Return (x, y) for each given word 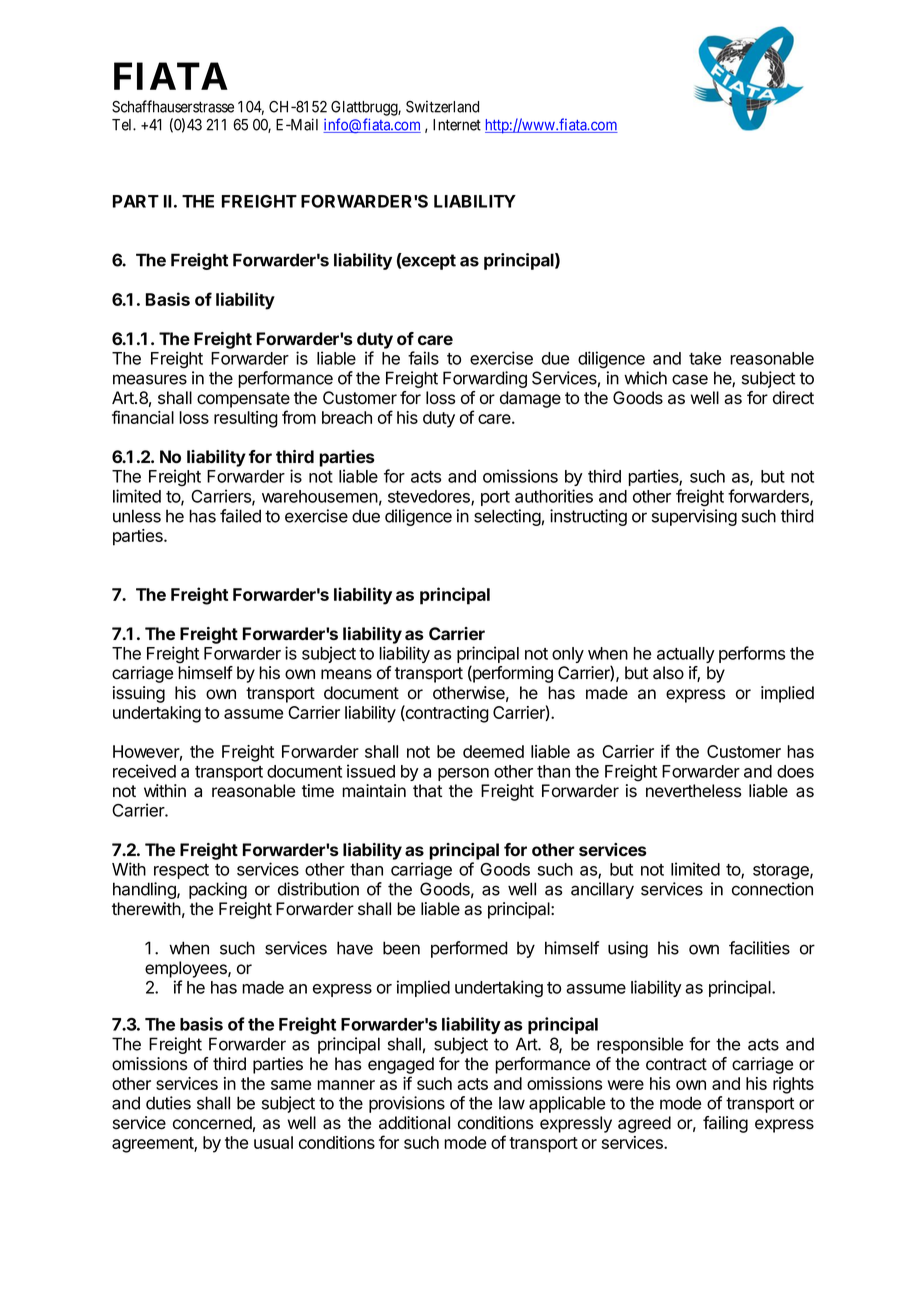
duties (168, 1103)
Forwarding (485, 379)
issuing (139, 694)
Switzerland (442, 106)
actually (686, 655)
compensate (243, 400)
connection (772, 889)
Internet (457, 125)
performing (512, 674)
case (690, 379)
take (705, 358)
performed (469, 949)
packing (218, 890)
